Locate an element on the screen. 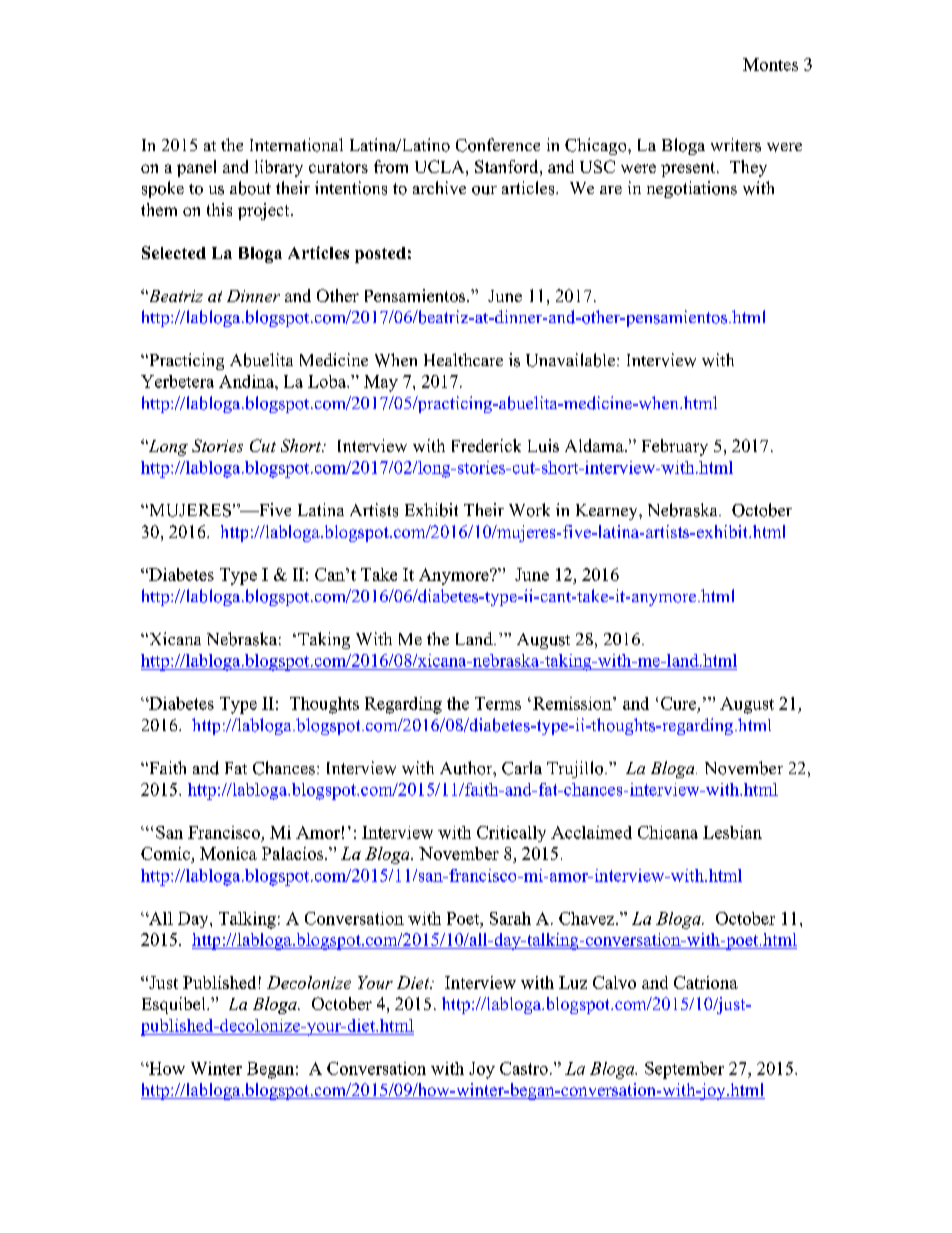 The height and width of the screenshot is (1233, 952). Conference is located at coordinates (498, 145).
